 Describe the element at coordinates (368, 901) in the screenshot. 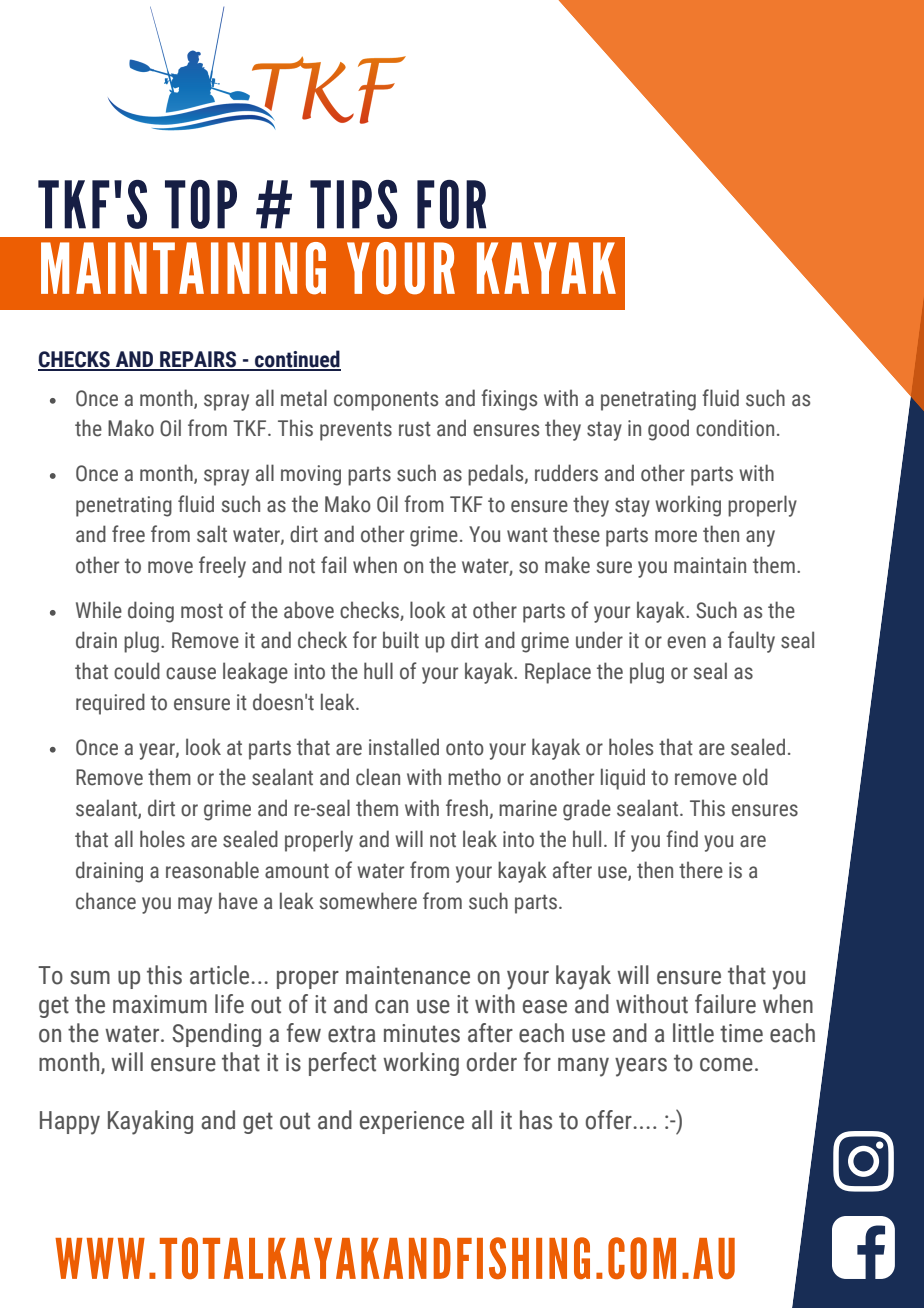

I see `somewhere` at that location.
